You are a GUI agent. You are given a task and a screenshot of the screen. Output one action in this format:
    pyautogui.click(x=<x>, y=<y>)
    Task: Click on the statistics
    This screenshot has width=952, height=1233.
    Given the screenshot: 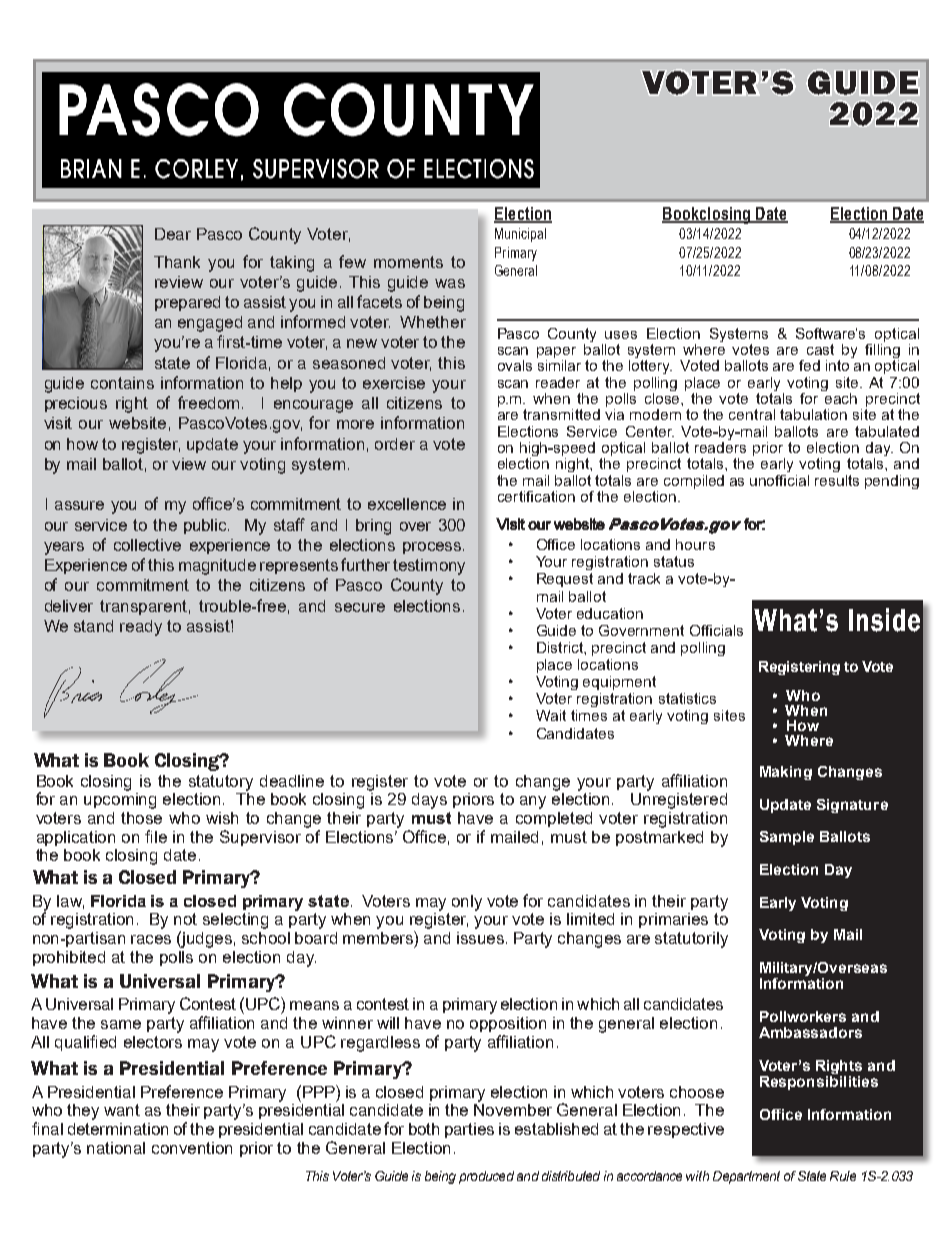 What is the action you would take?
    pyautogui.click(x=687, y=698)
